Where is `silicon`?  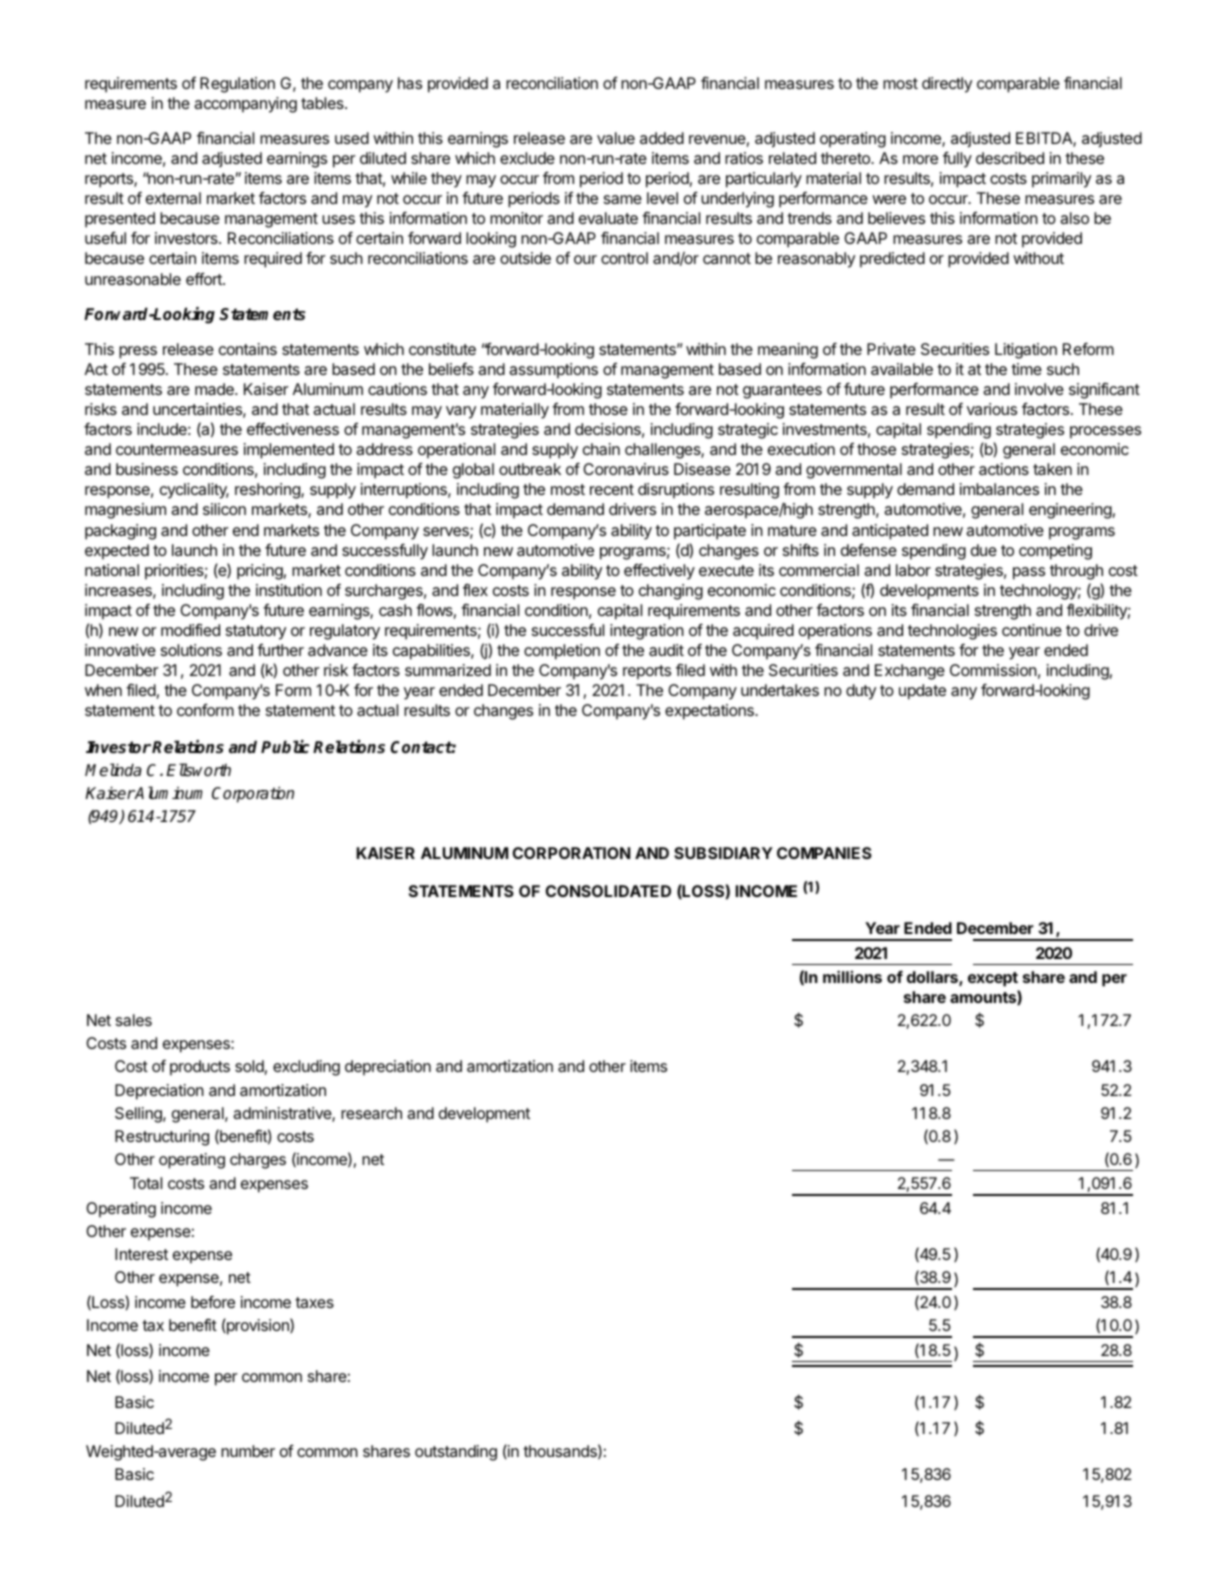 silicon is located at coordinates (224, 509).
